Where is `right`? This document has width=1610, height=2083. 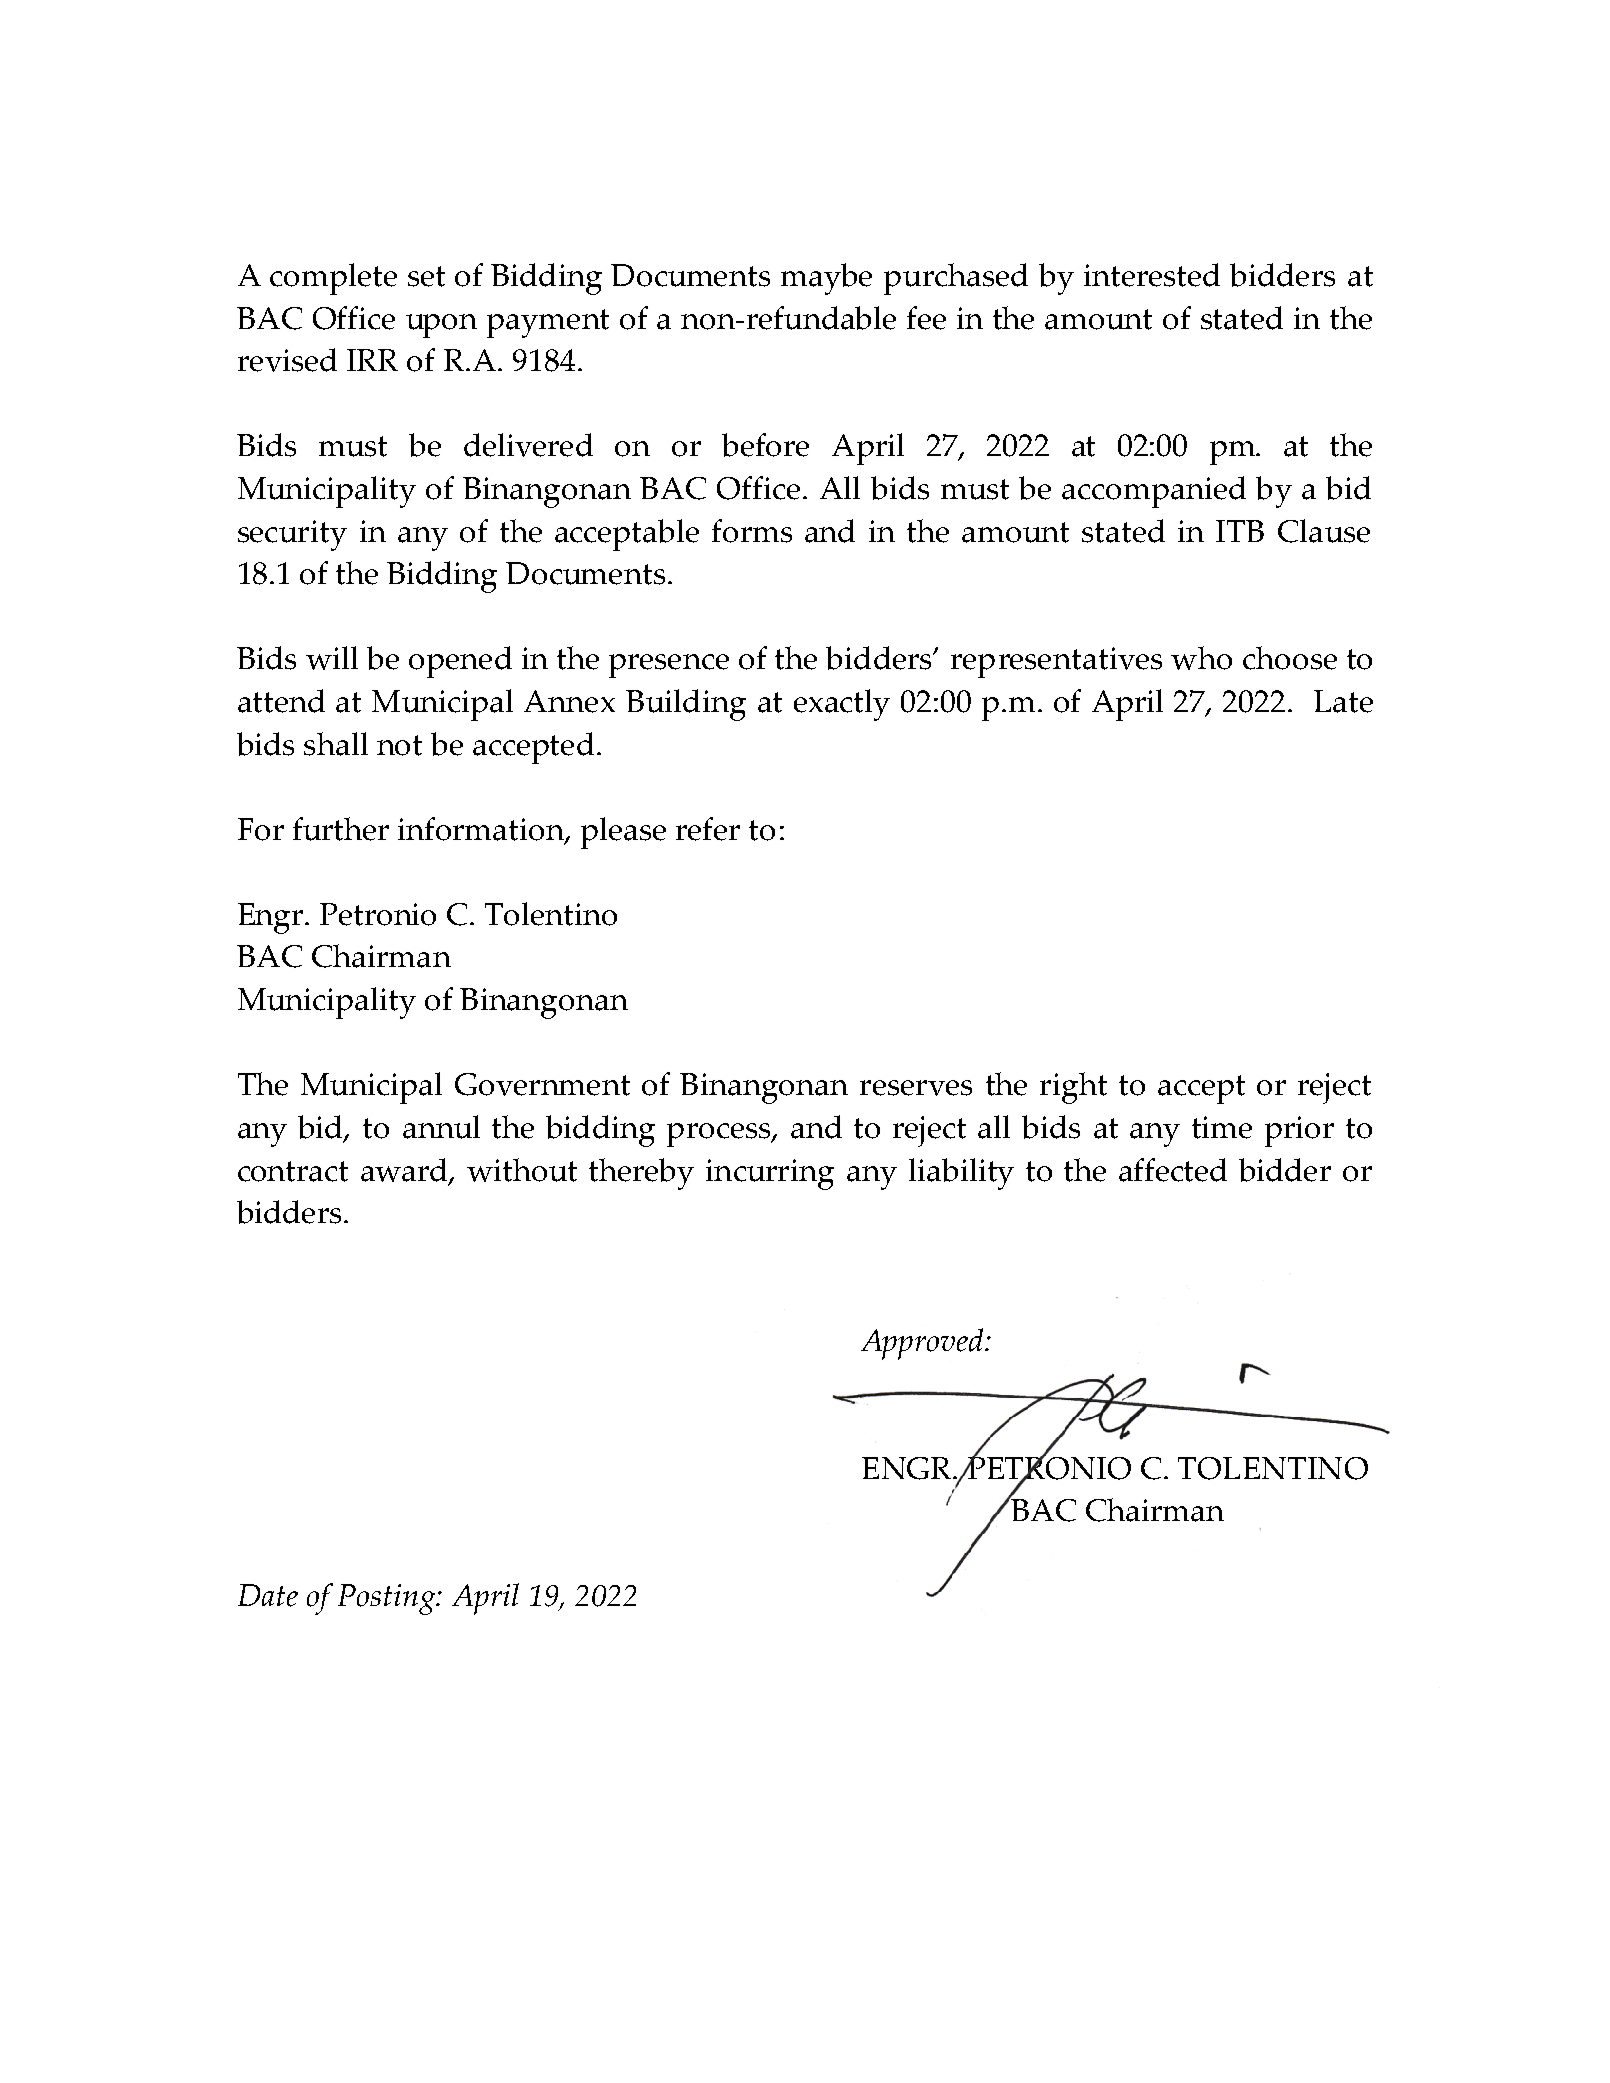
right is located at coordinates (1073, 1088).
